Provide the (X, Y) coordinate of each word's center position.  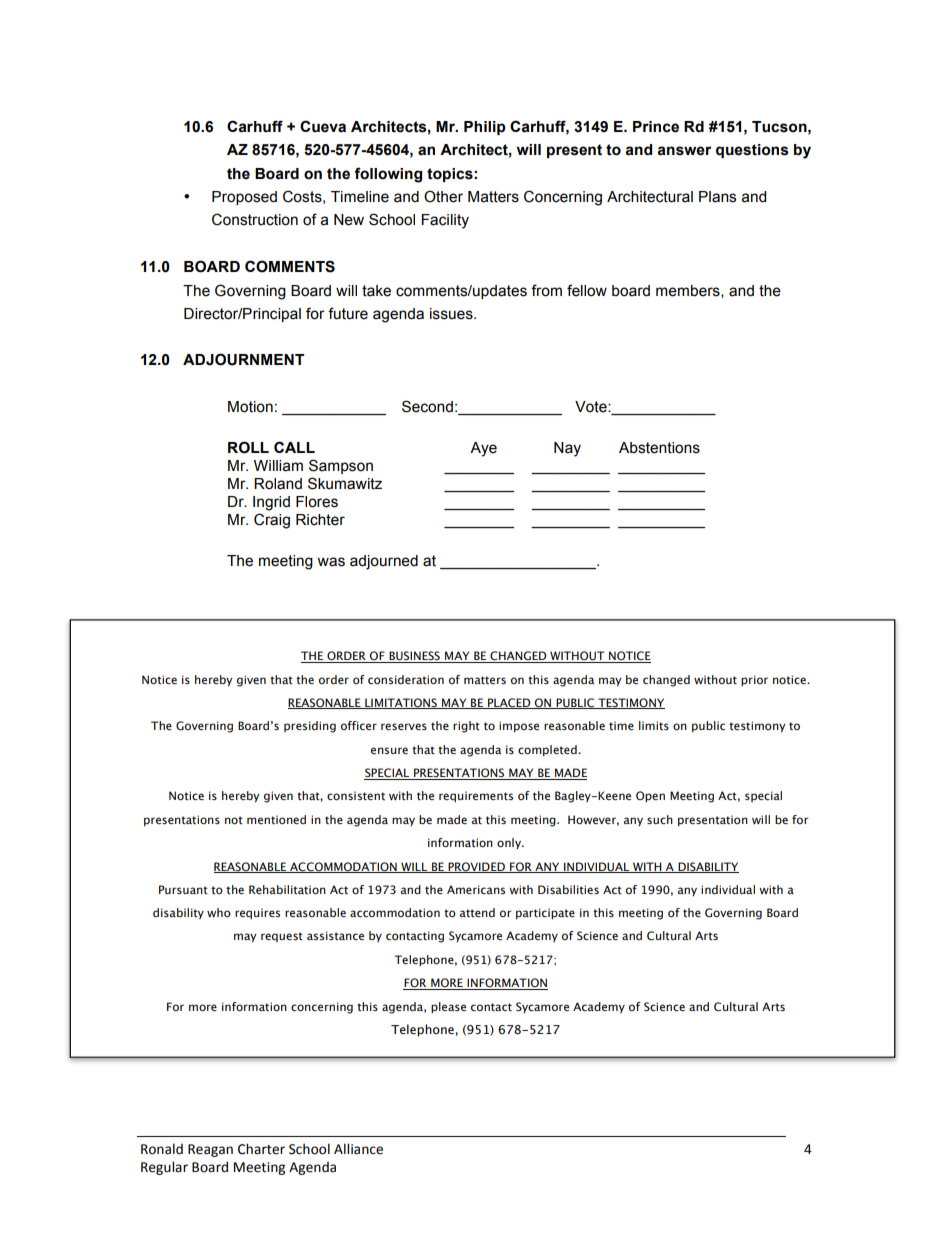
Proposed (244, 198)
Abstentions (659, 448)
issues (452, 314)
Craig (272, 521)
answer (684, 151)
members (689, 291)
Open (650, 796)
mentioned (276, 819)
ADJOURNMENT (243, 359)
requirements (476, 796)
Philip (485, 128)
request (282, 937)
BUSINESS (414, 657)
